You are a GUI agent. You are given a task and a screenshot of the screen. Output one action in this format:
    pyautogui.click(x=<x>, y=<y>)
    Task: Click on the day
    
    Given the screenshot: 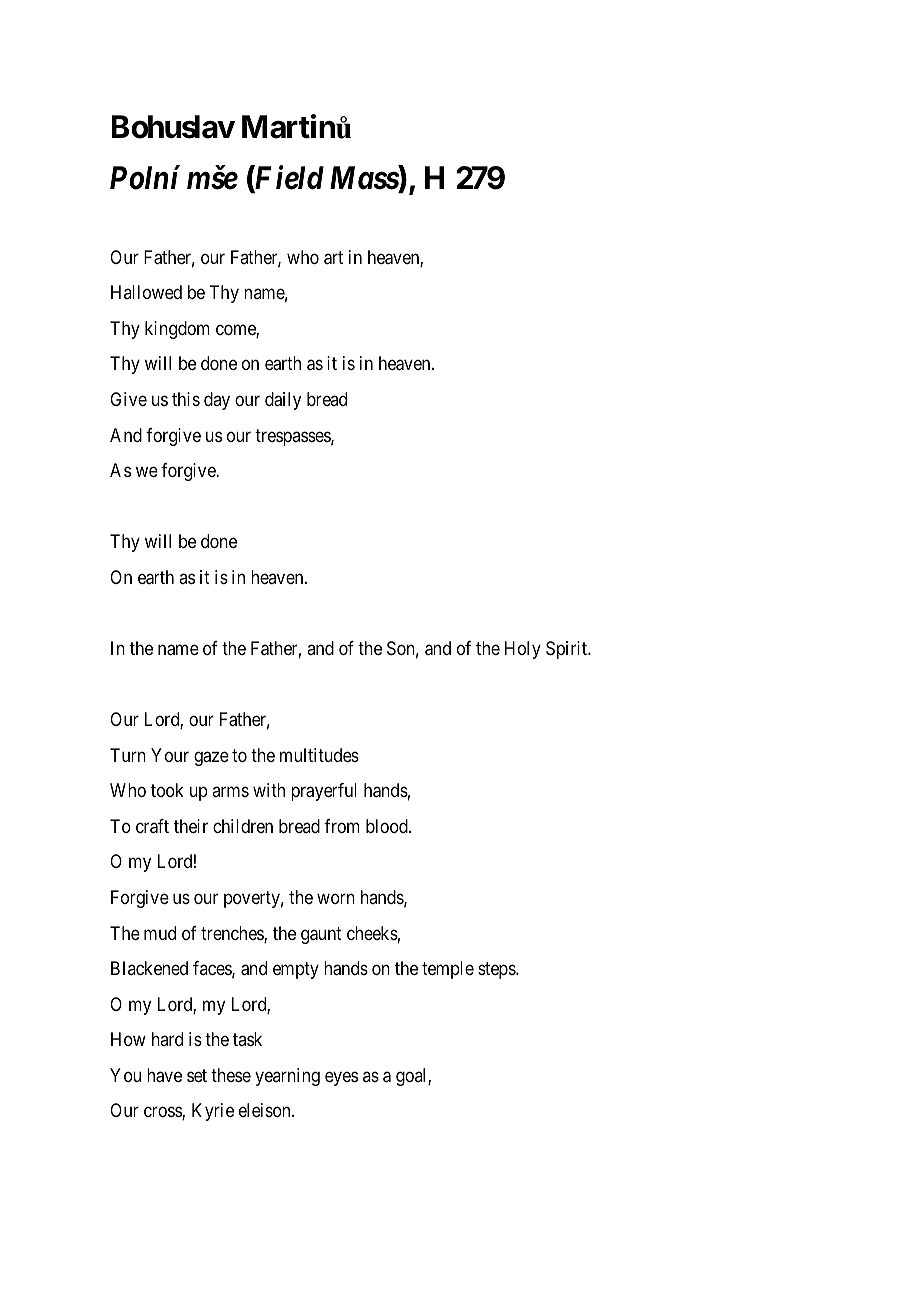 What is the action you would take?
    pyautogui.click(x=217, y=401)
